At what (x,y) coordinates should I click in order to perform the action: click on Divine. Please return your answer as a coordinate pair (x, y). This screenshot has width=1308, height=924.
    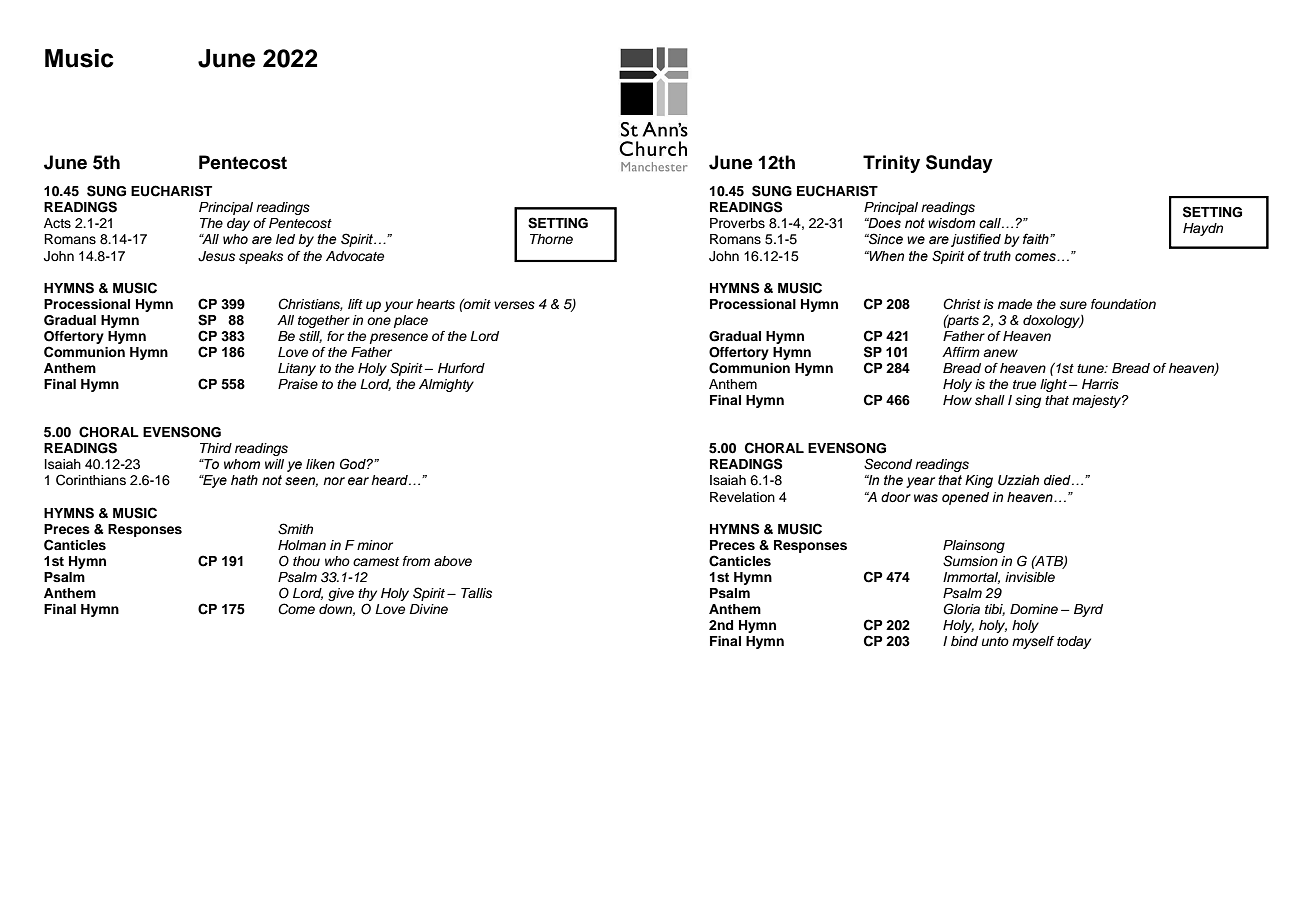
    Looking at the image, I should click on (428, 609).
